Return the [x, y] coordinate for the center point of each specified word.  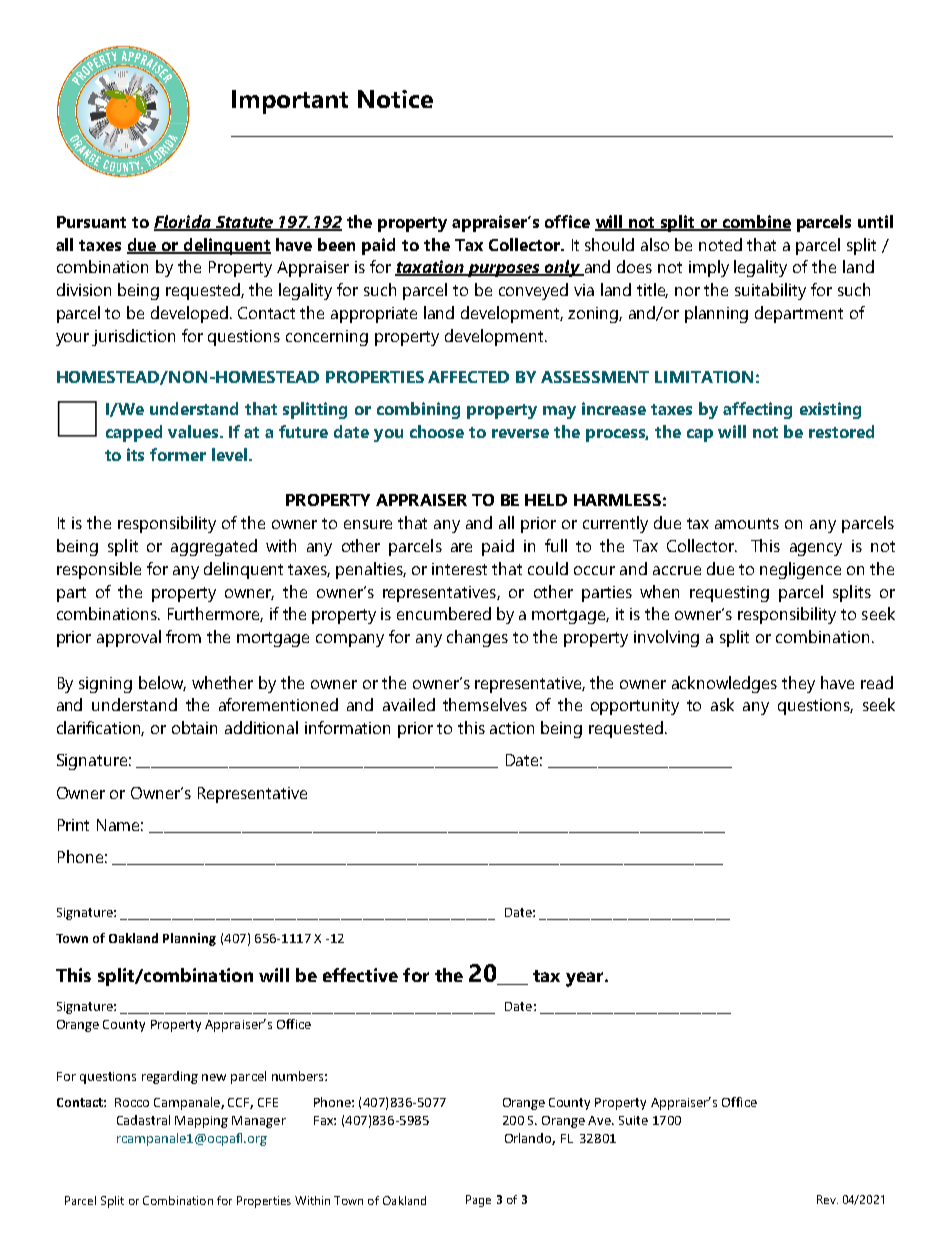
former [178, 454]
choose [437, 431]
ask [722, 704]
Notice [395, 99]
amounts [747, 523]
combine [755, 222]
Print [73, 825]
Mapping [201, 1122]
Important [290, 102]
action [512, 728]
